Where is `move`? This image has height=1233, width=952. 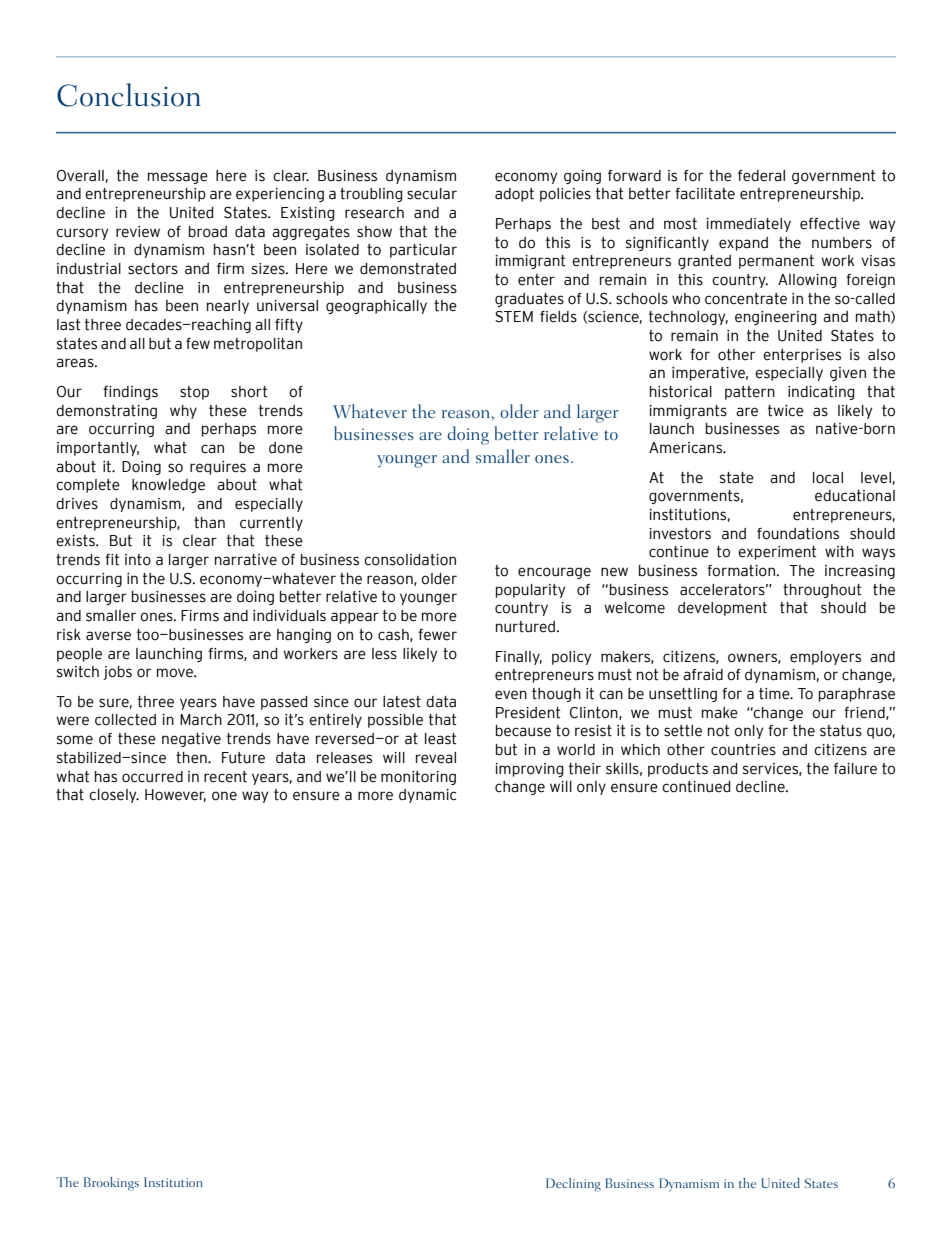 move is located at coordinates (176, 673).
